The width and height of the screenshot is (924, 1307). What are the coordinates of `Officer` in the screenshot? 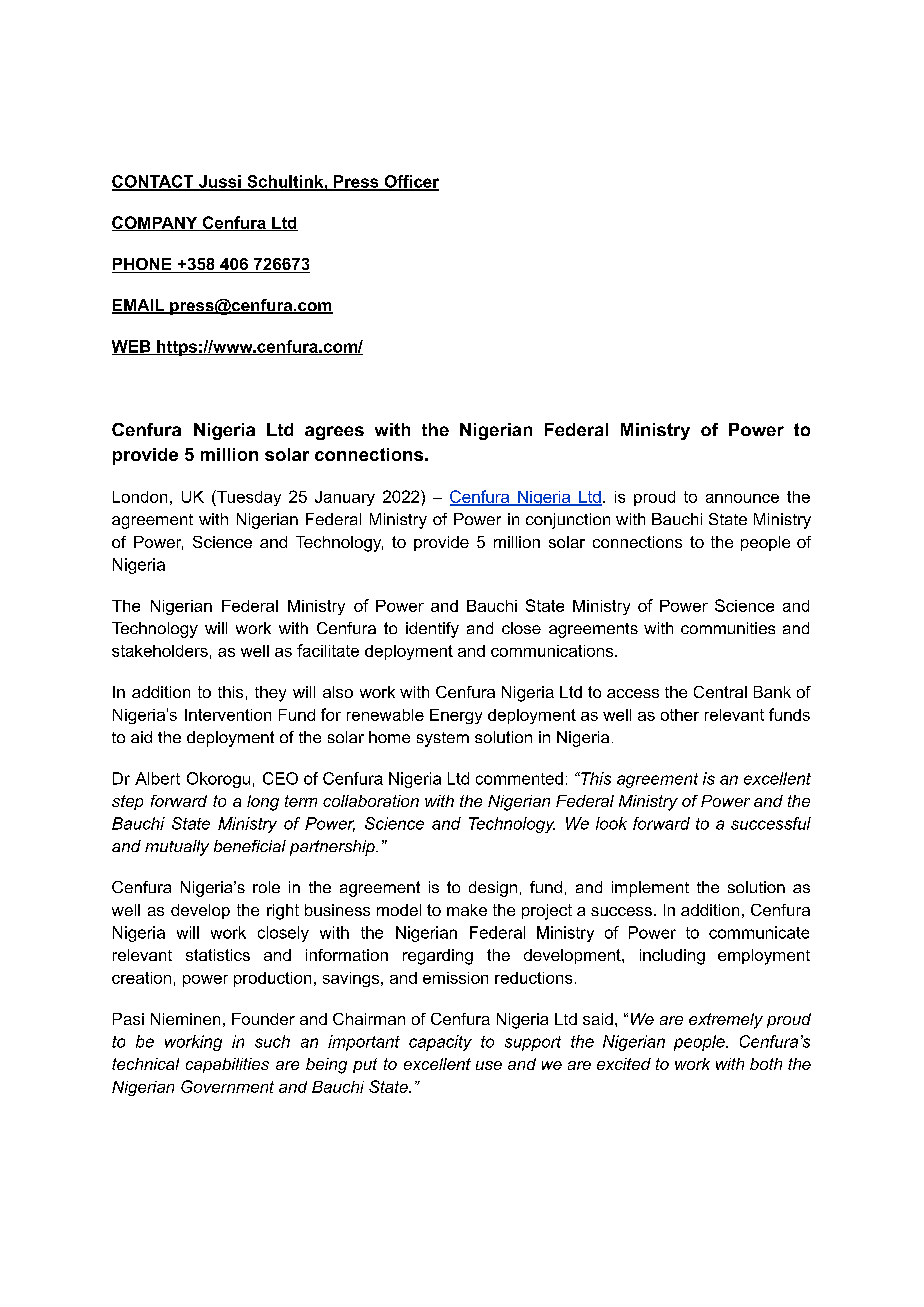 It's located at (410, 182).
